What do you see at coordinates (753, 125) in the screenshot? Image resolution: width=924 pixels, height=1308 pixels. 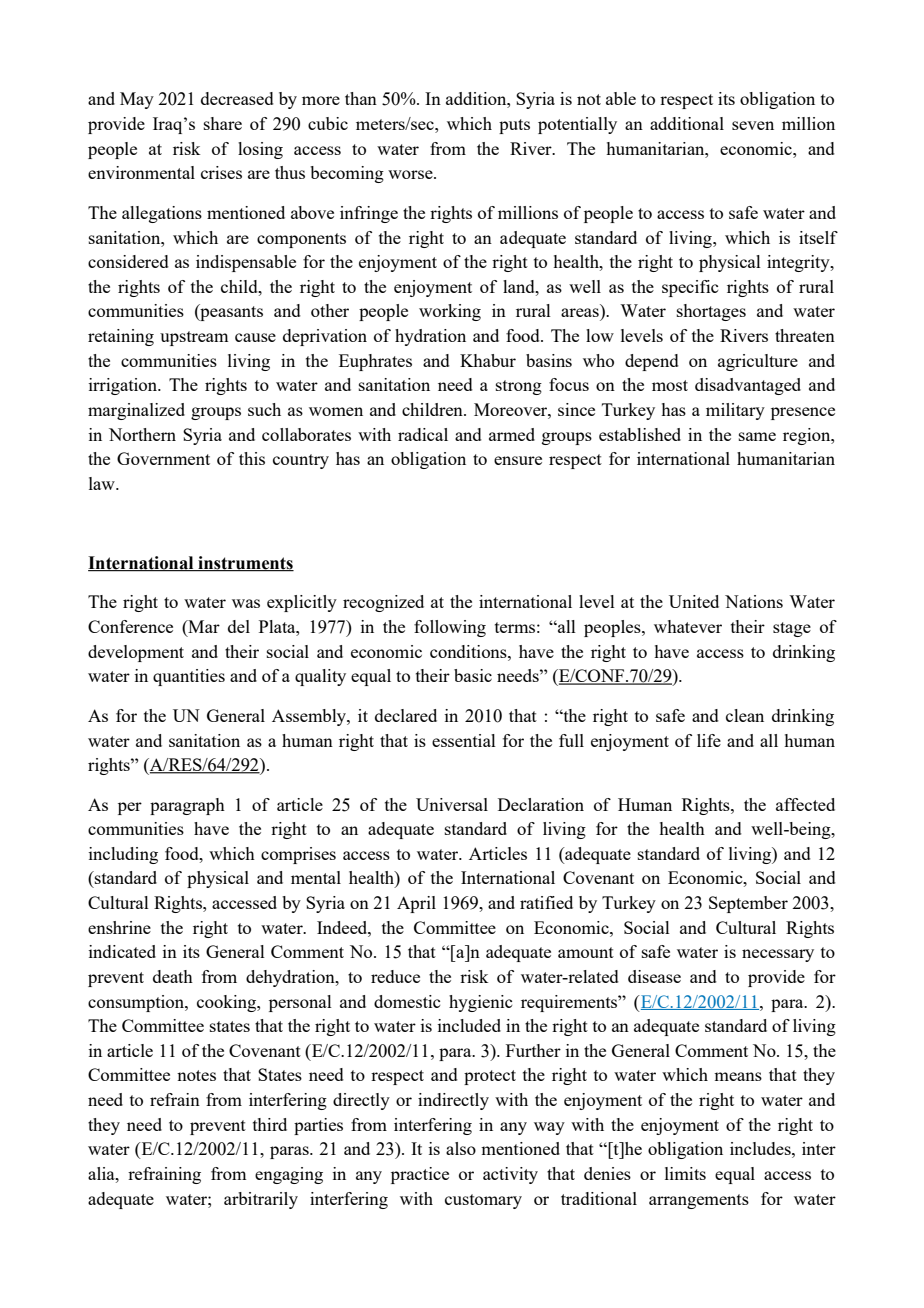 I see `seven` at bounding box center [753, 125].
